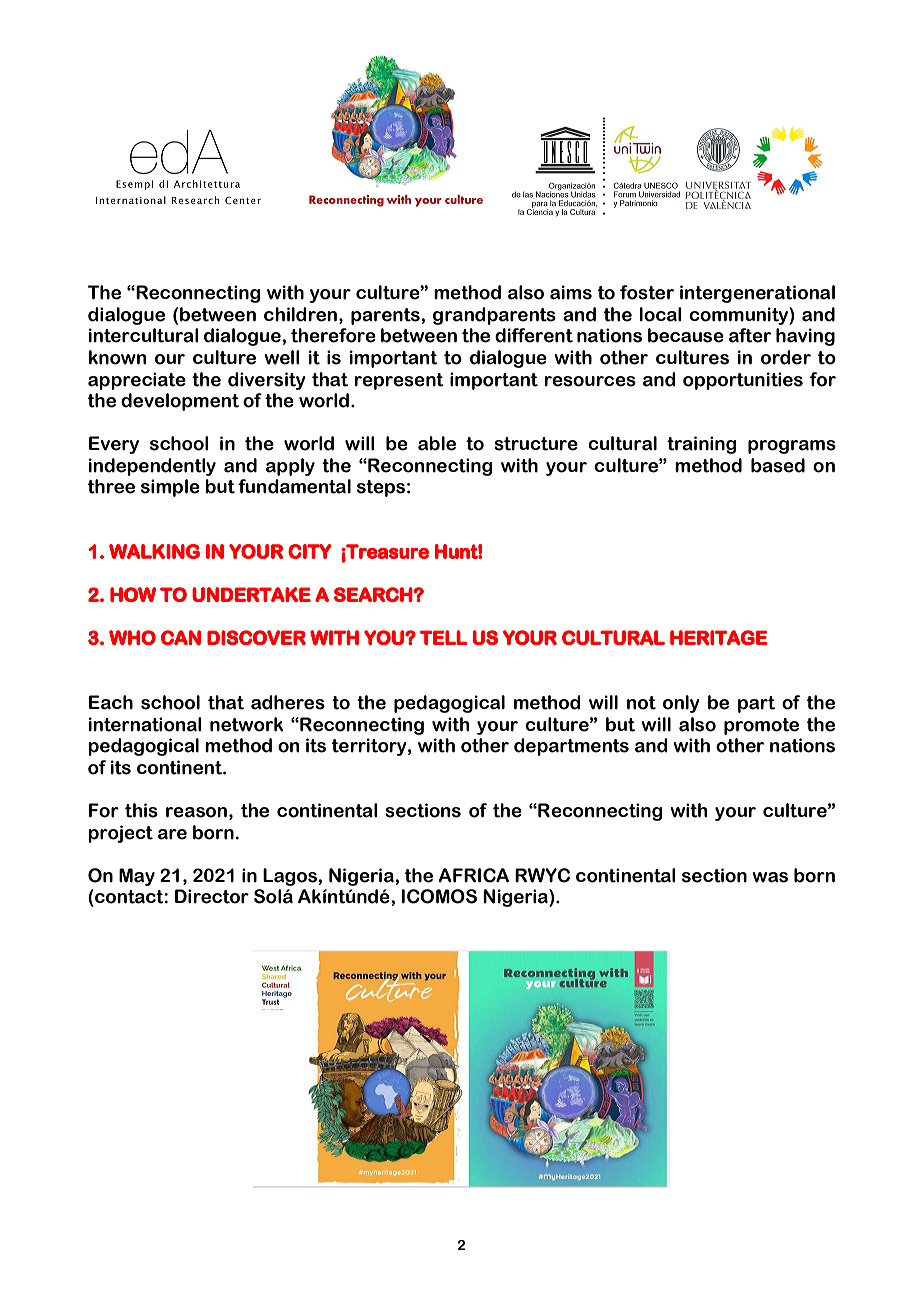  What do you see at coordinates (212, 896) in the screenshot?
I see `Director` at bounding box center [212, 896].
